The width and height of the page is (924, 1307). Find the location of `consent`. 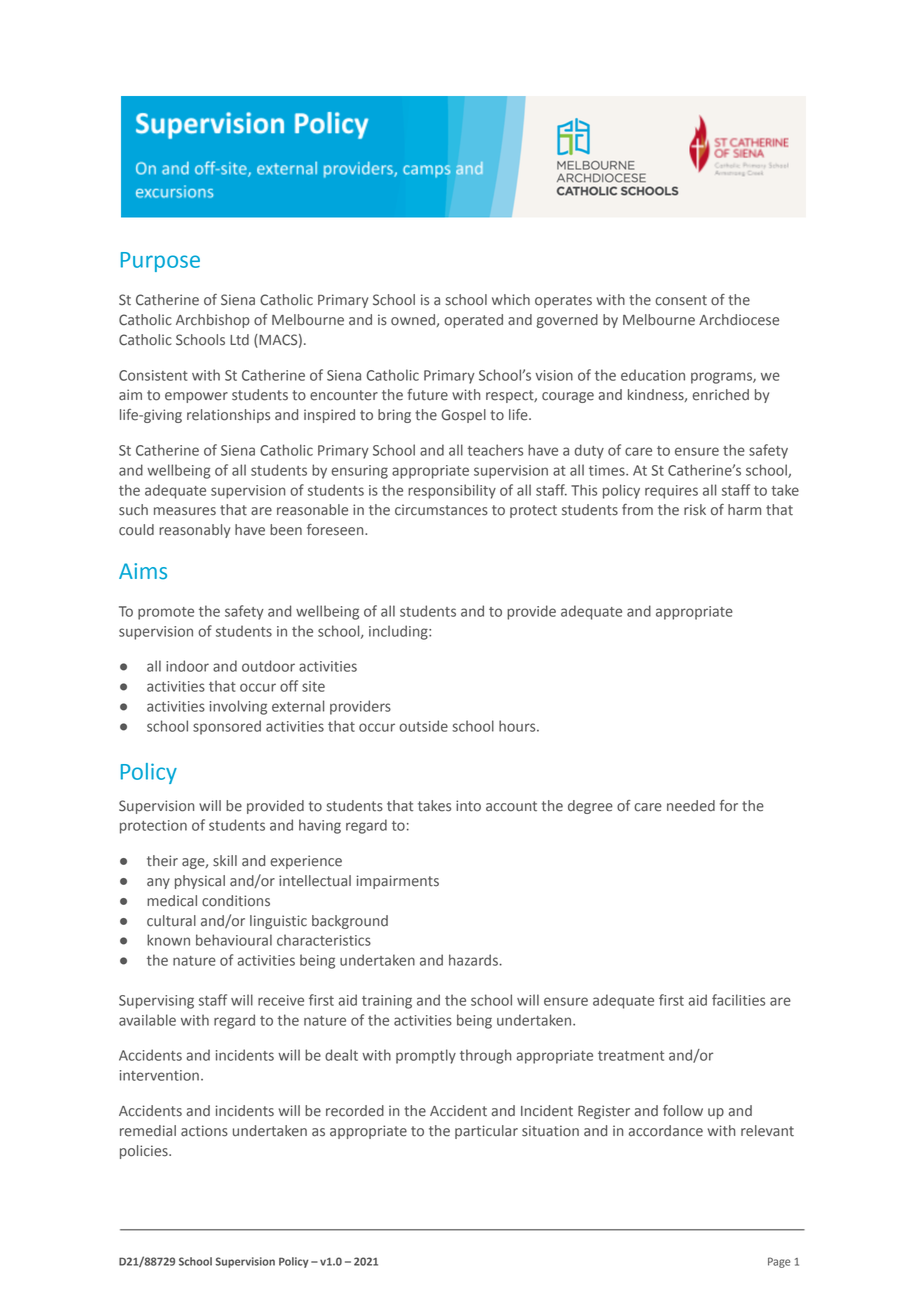

consent is located at coordinates (681, 300).
